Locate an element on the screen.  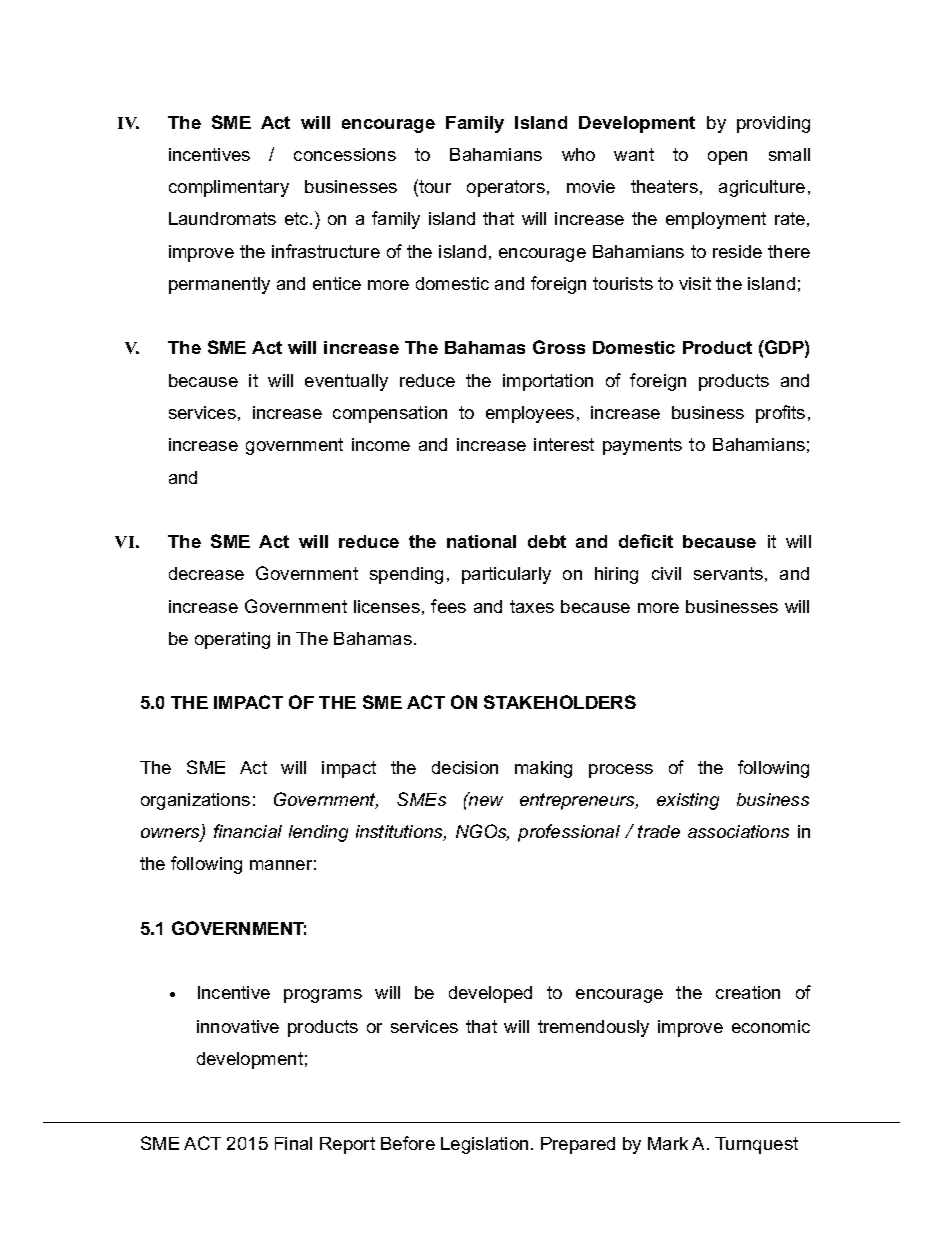
operators is located at coordinates (506, 188).
